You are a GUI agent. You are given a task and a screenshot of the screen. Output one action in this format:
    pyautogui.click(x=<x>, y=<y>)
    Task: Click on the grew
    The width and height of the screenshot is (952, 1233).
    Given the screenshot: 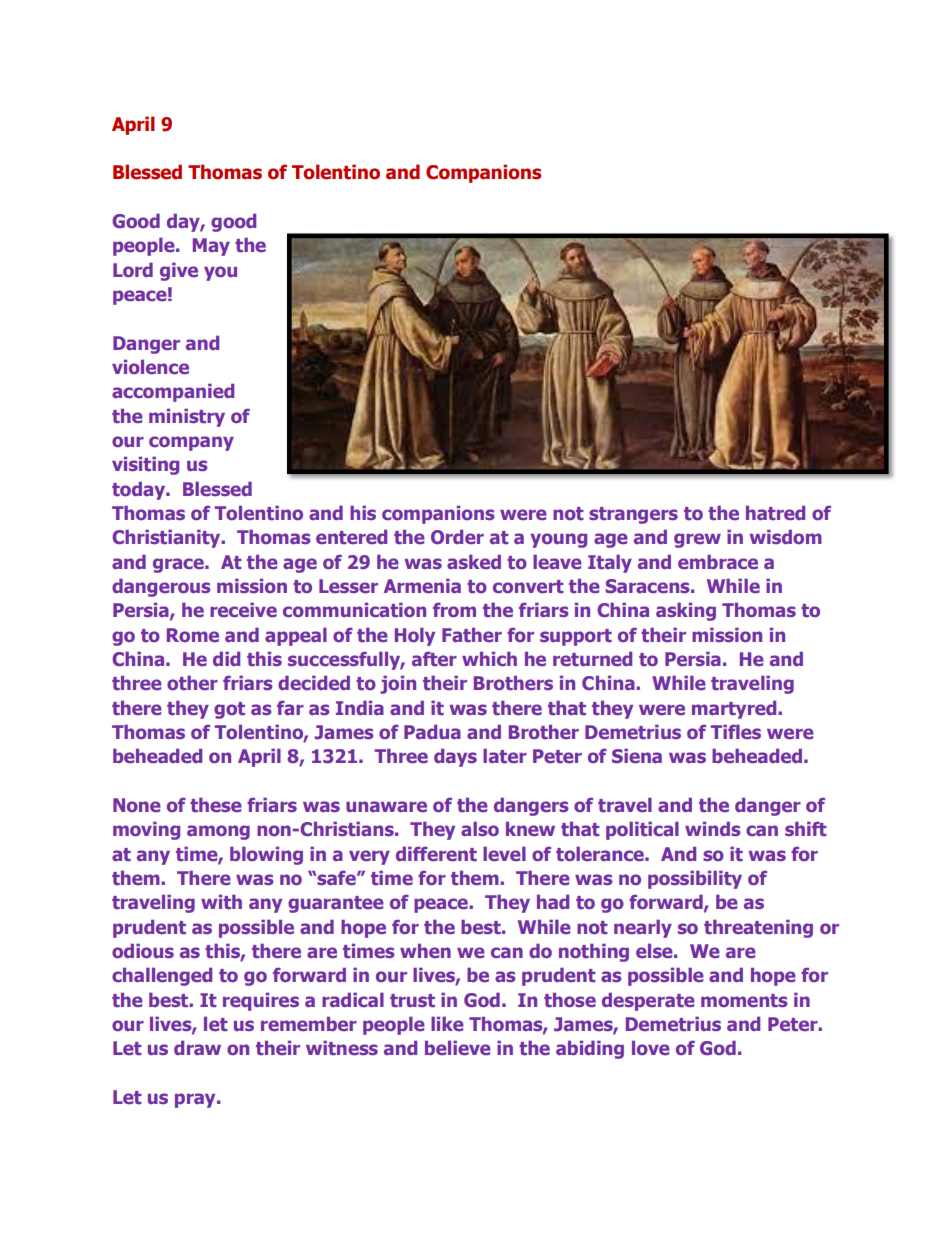 What is the action you would take?
    pyautogui.click(x=697, y=540)
